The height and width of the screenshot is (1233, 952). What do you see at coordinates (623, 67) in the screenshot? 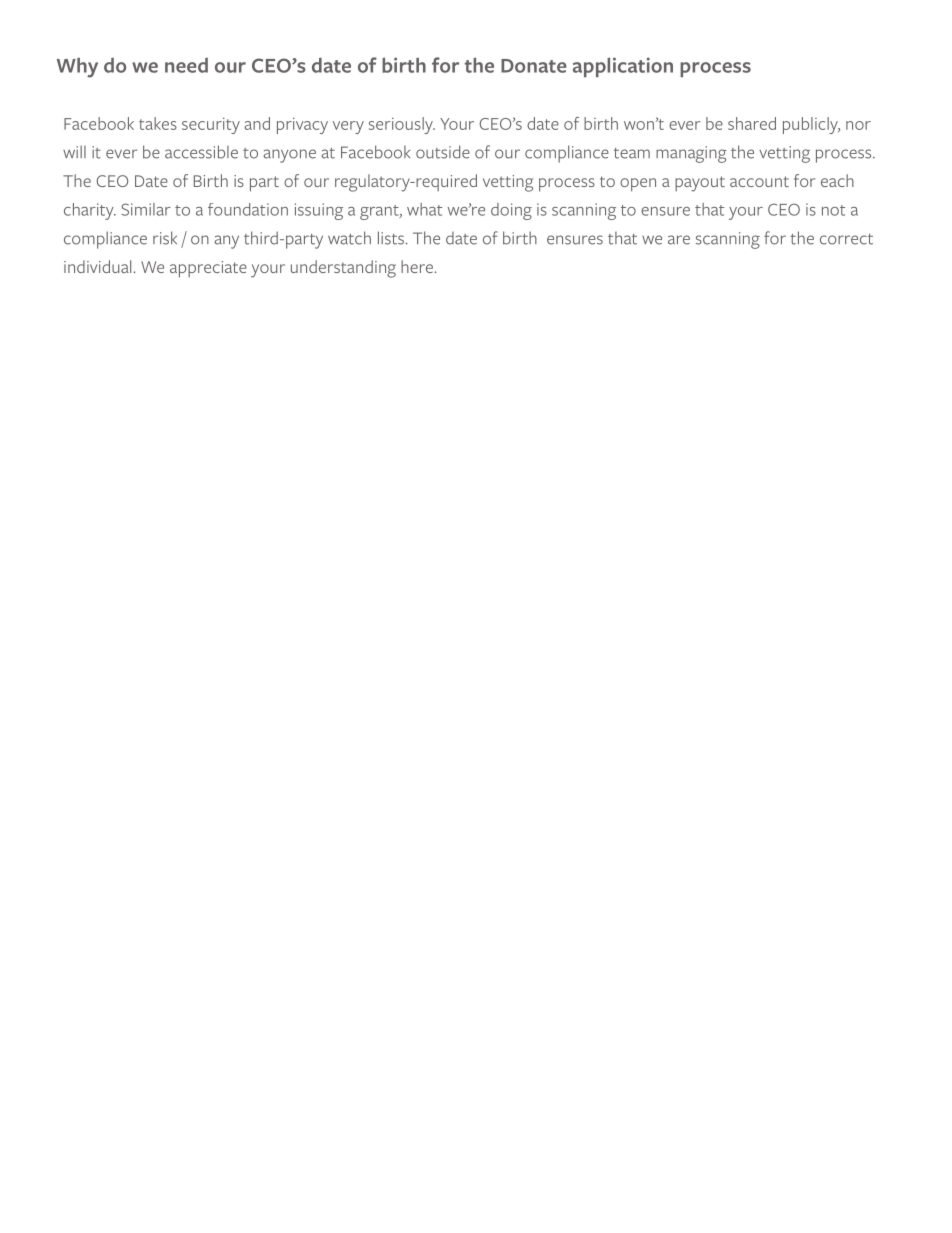
I see `application` at bounding box center [623, 67].
